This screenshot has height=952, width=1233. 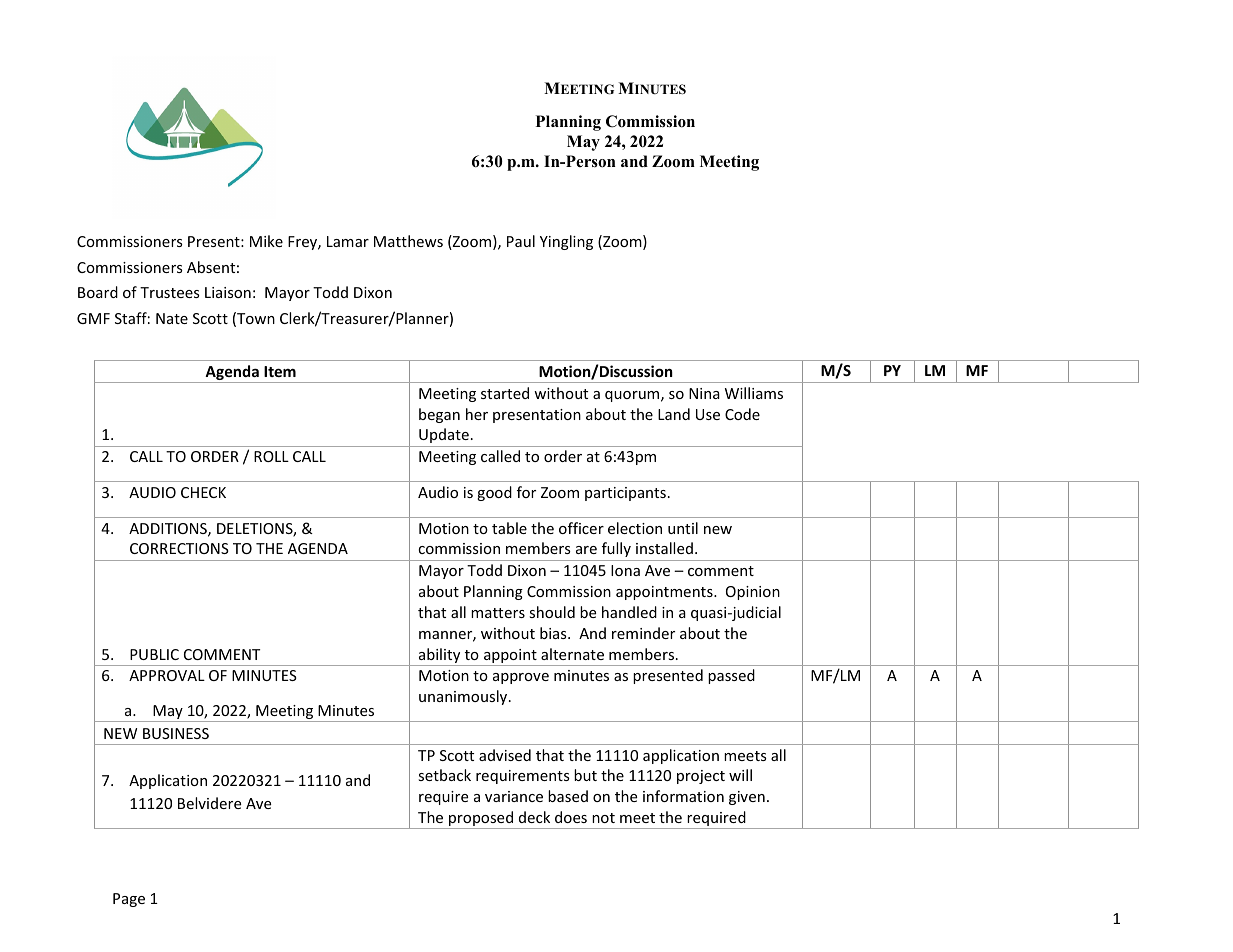 What do you see at coordinates (129, 900) in the screenshot?
I see `Page` at bounding box center [129, 900].
